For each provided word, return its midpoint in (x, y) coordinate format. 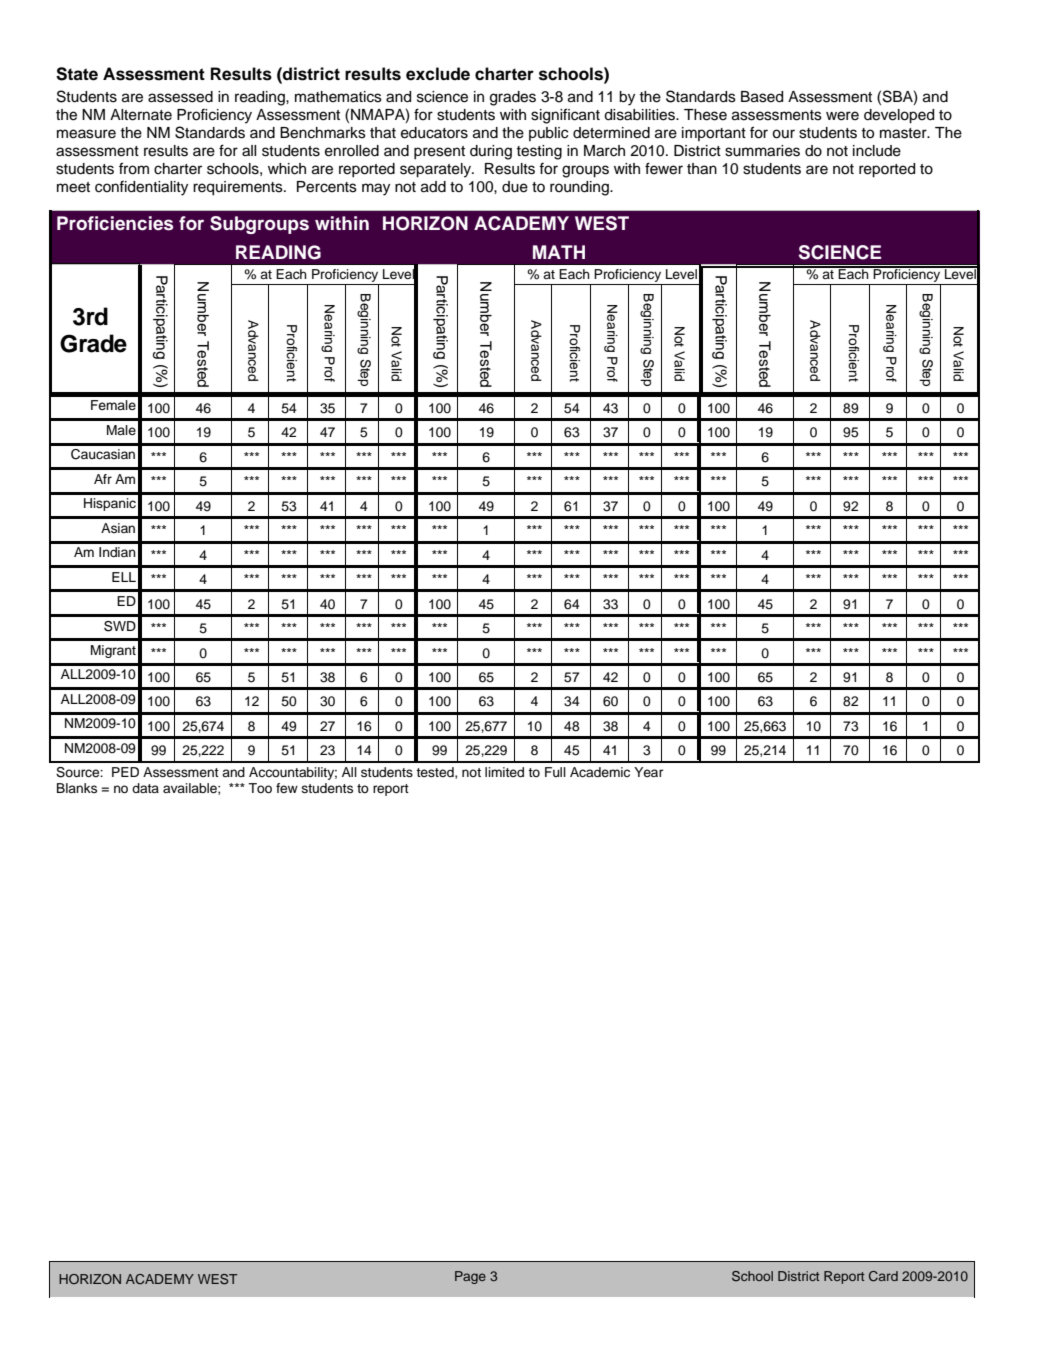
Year (648, 772)
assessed (180, 97)
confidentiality (141, 188)
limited (504, 772)
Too (260, 788)
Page (470, 1277)
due (515, 187)
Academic (600, 772)
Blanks (77, 788)
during (491, 152)
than (702, 169)
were (842, 116)
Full (555, 772)
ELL (124, 577)
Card (883, 1276)
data (145, 788)
